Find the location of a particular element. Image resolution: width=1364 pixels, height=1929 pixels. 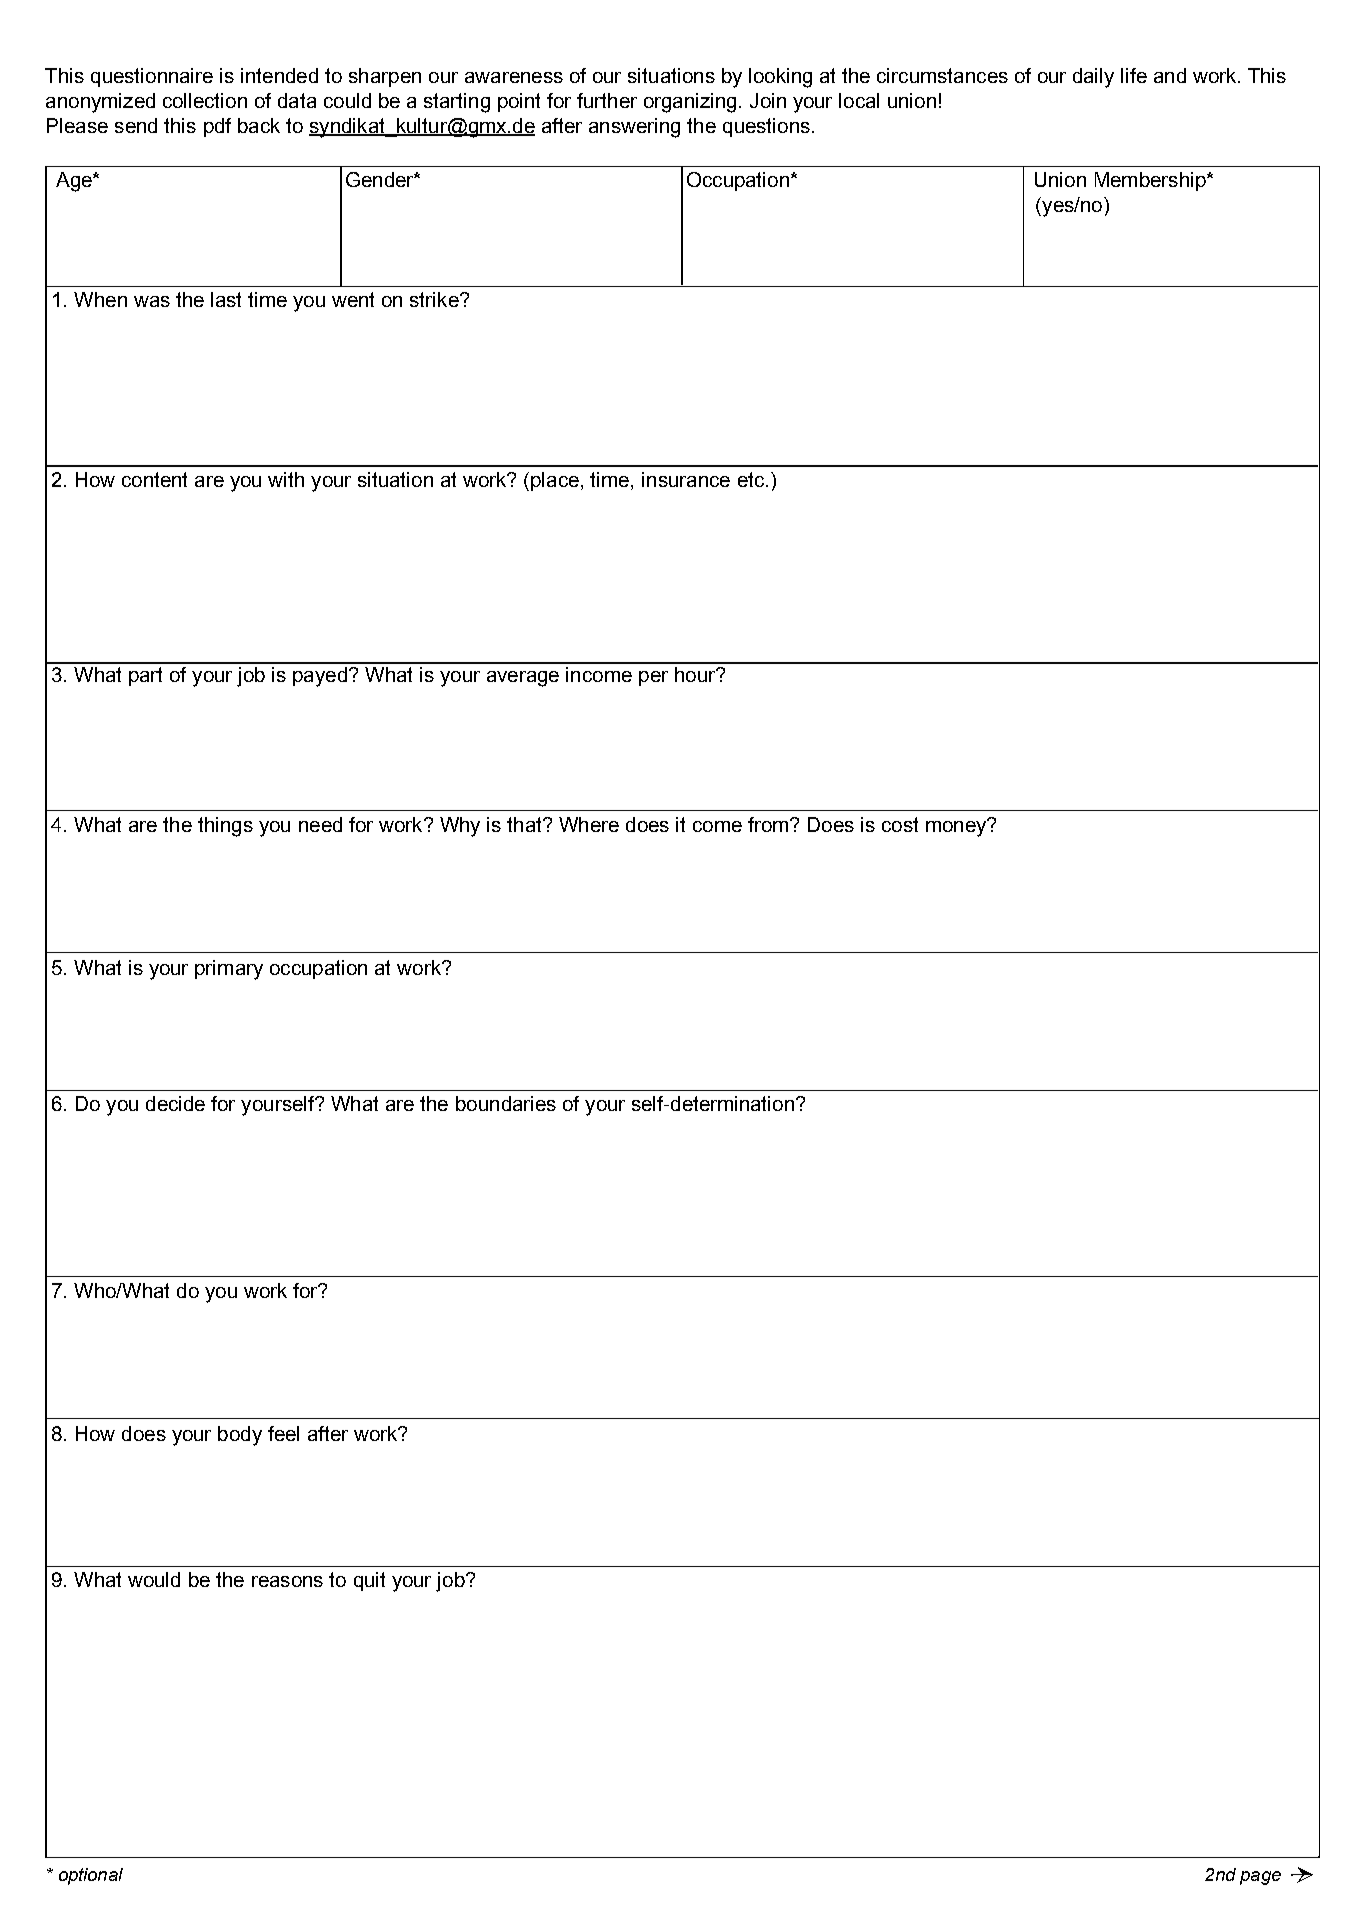

daily is located at coordinates (1093, 78).
